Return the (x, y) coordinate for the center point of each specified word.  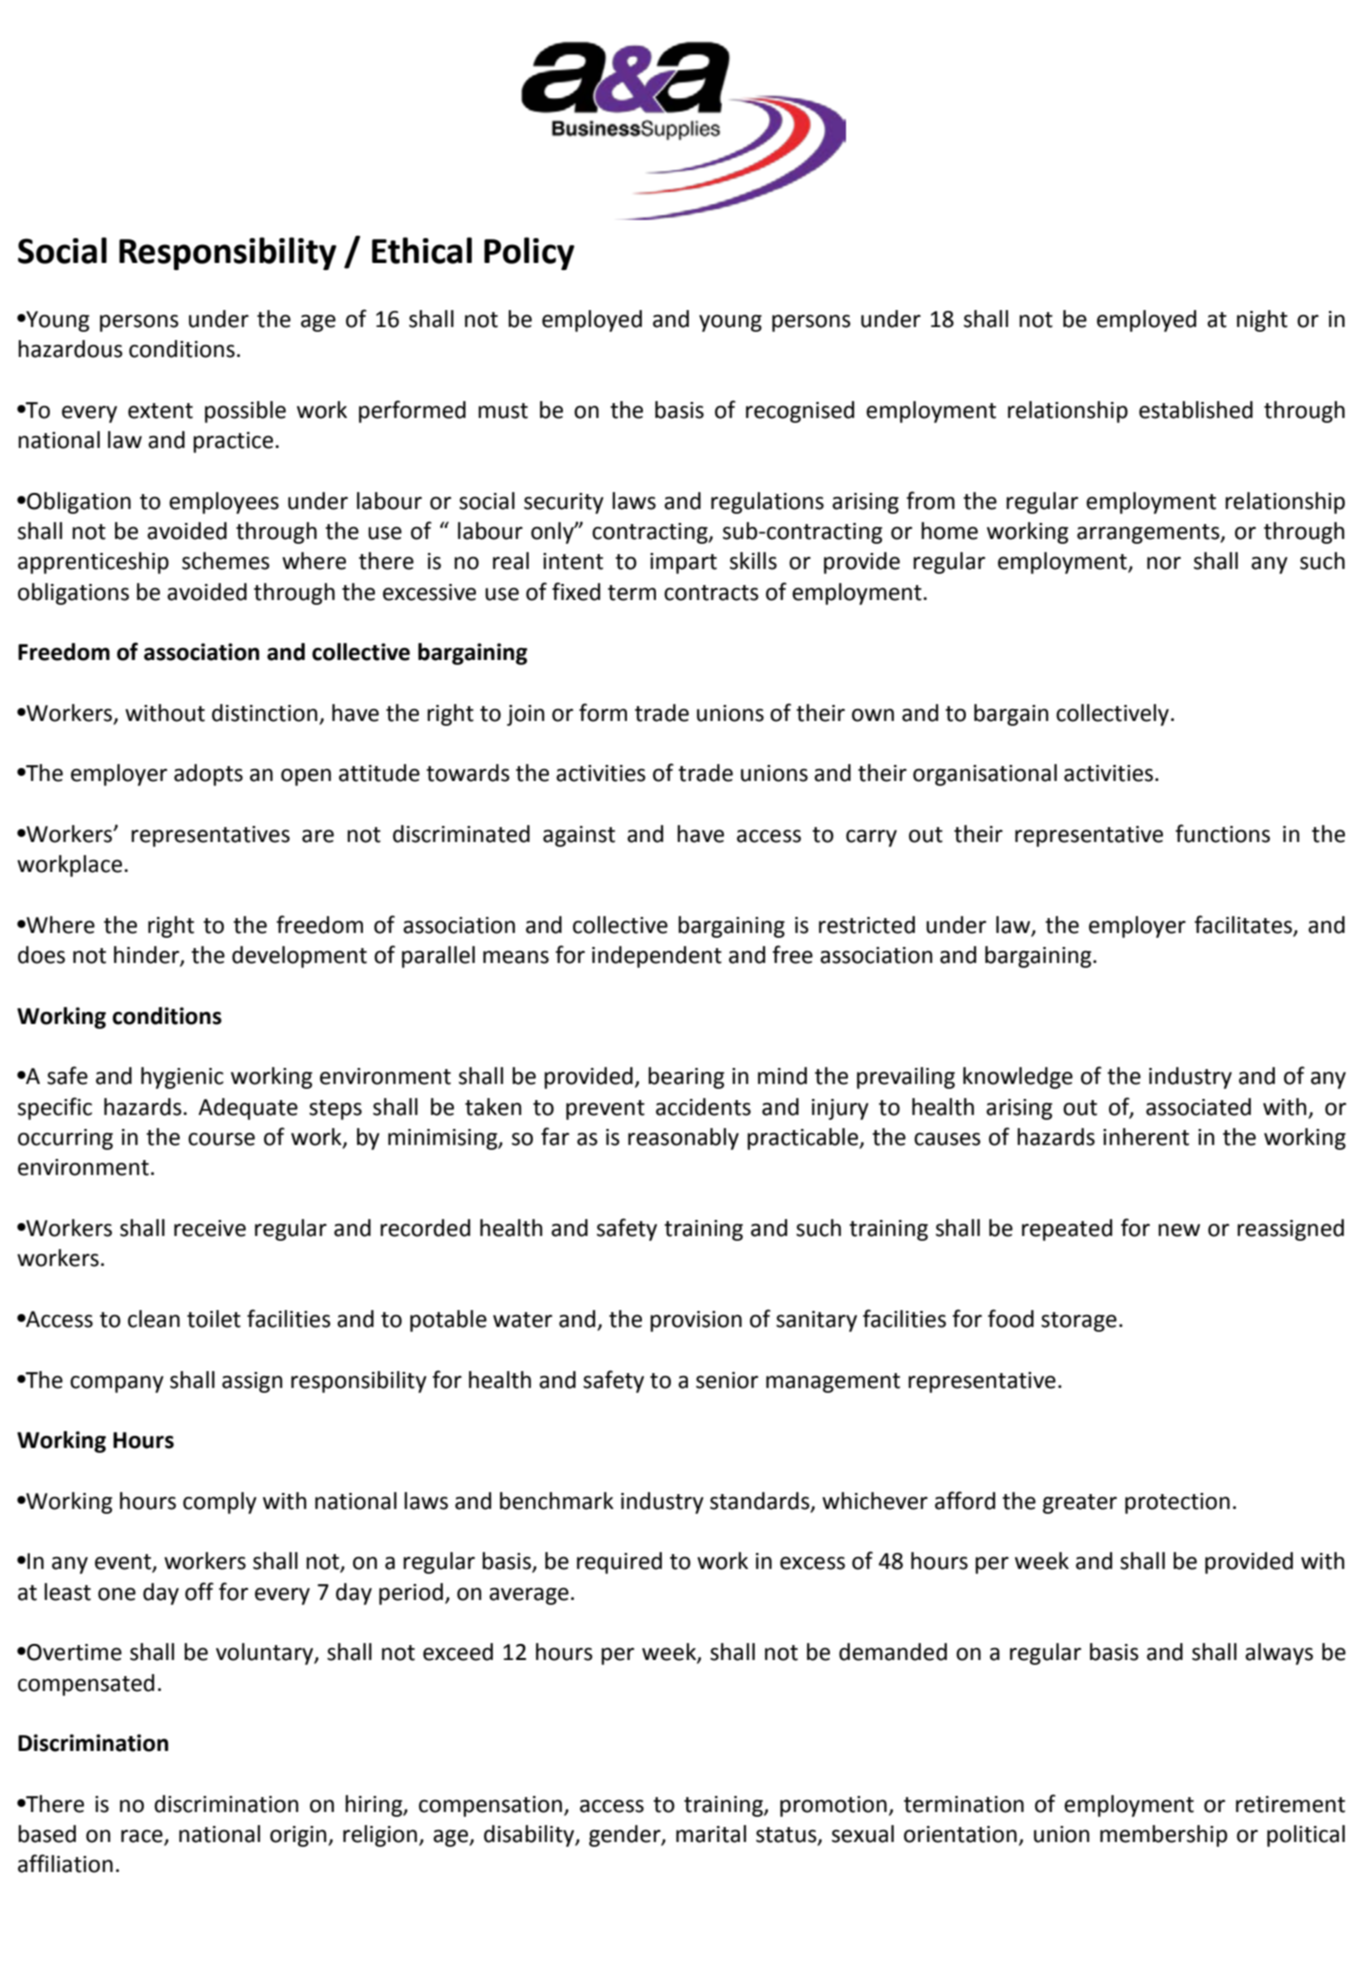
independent (657, 957)
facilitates (1244, 925)
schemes (226, 561)
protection (1177, 1503)
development (299, 957)
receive (210, 1228)
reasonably (683, 1139)
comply (220, 1503)
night (1262, 321)
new (1179, 1230)
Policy (529, 253)
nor (1164, 563)
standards (761, 1501)
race (143, 1837)
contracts (711, 593)
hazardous (70, 349)
